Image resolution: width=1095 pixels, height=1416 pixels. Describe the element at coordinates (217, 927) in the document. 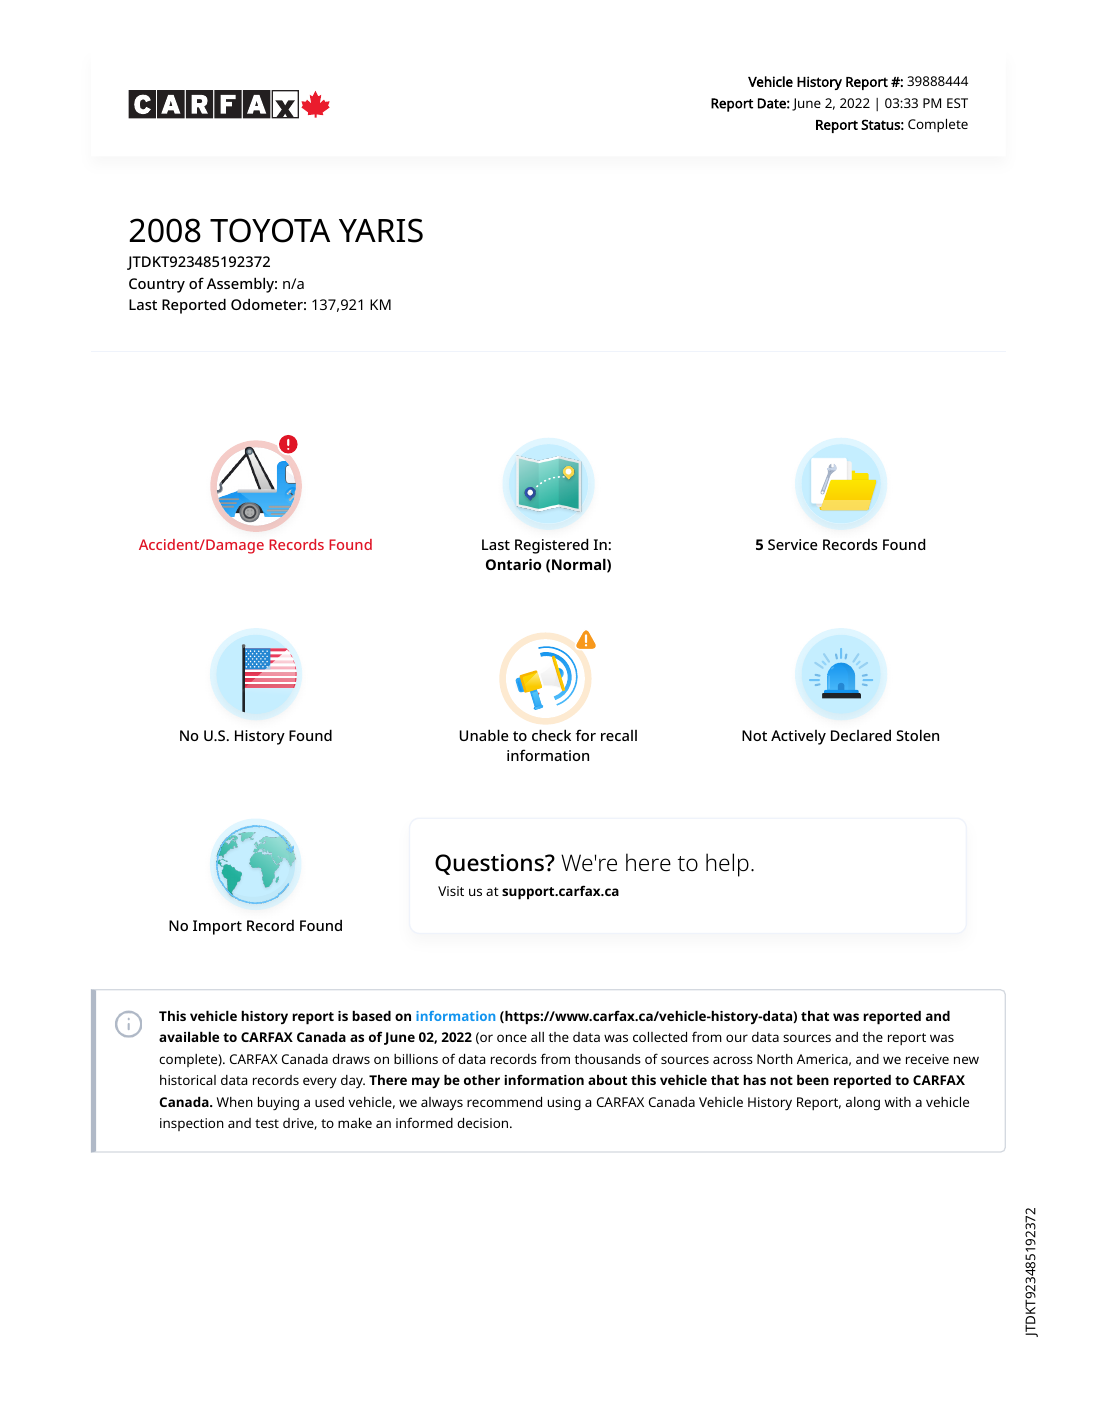

I see `Import` at that location.
